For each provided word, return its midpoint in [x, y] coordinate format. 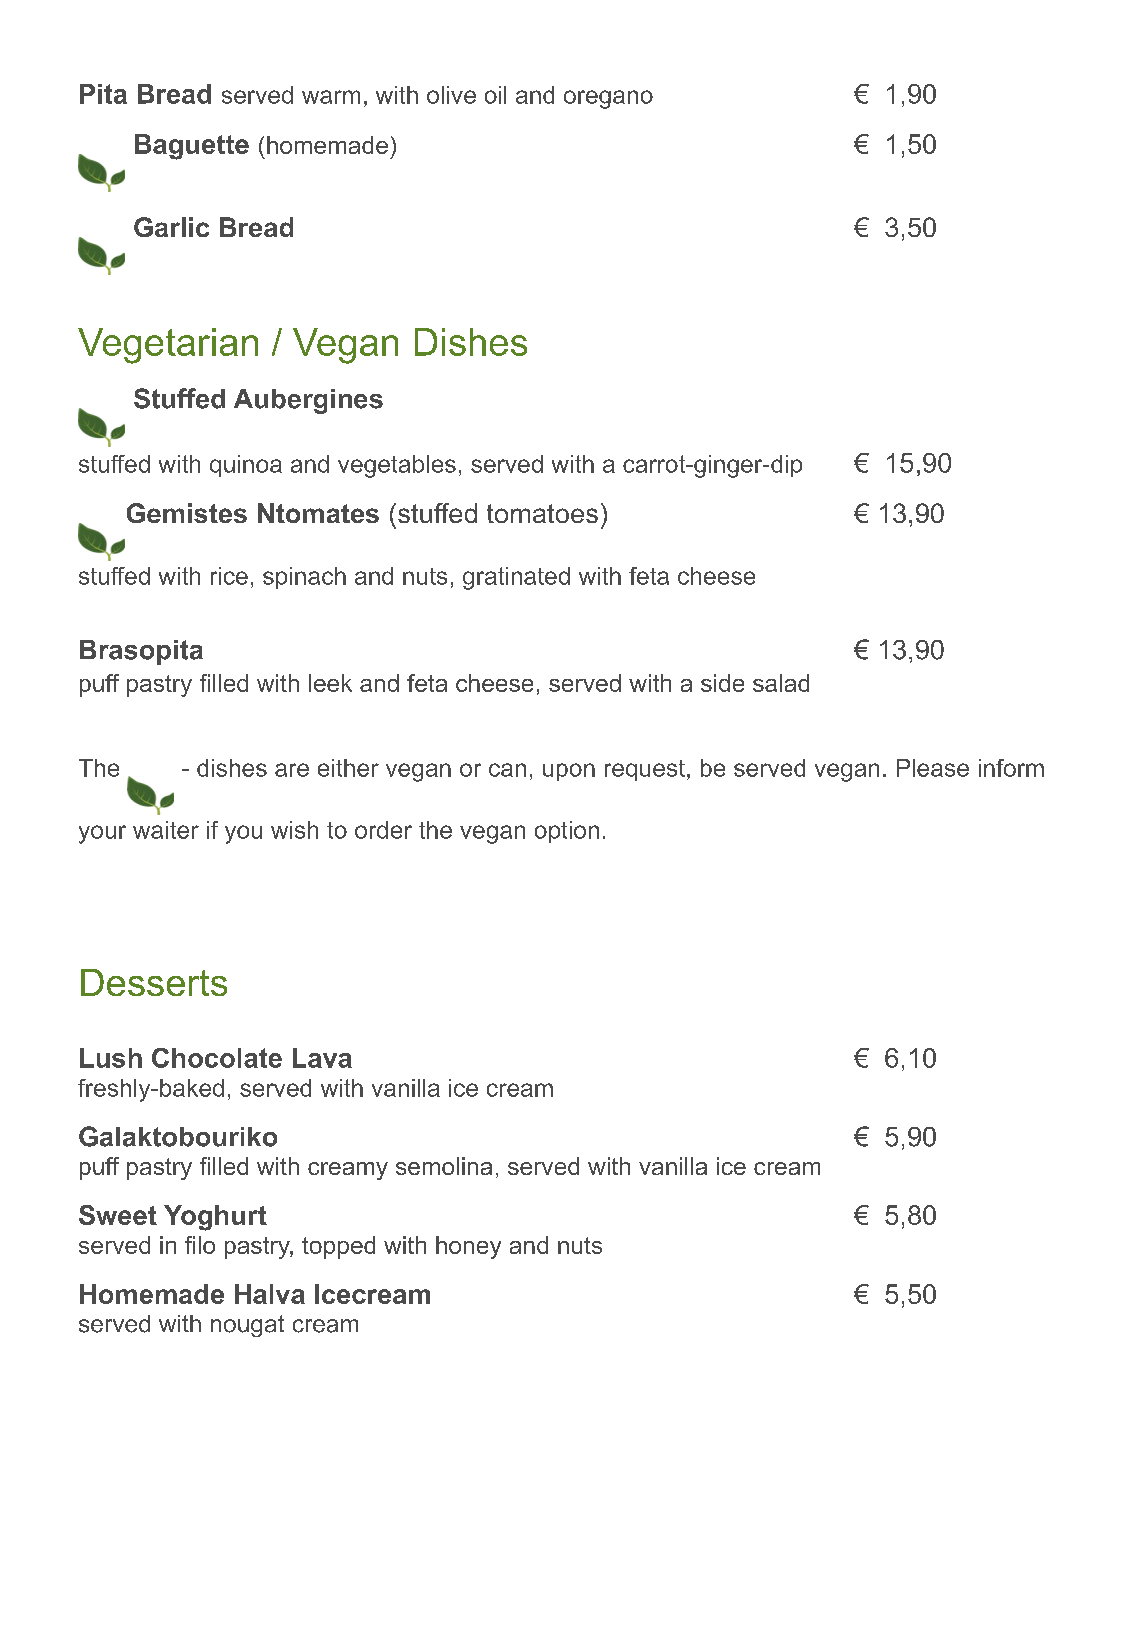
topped [338, 1247]
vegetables [397, 466]
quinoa [246, 466]
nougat [247, 1326]
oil [495, 95]
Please [933, 768]
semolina [444, 1166]
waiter [166, 830]
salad [781, 683]
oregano [608, 99]
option [567, 832]
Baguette [192, 147]
